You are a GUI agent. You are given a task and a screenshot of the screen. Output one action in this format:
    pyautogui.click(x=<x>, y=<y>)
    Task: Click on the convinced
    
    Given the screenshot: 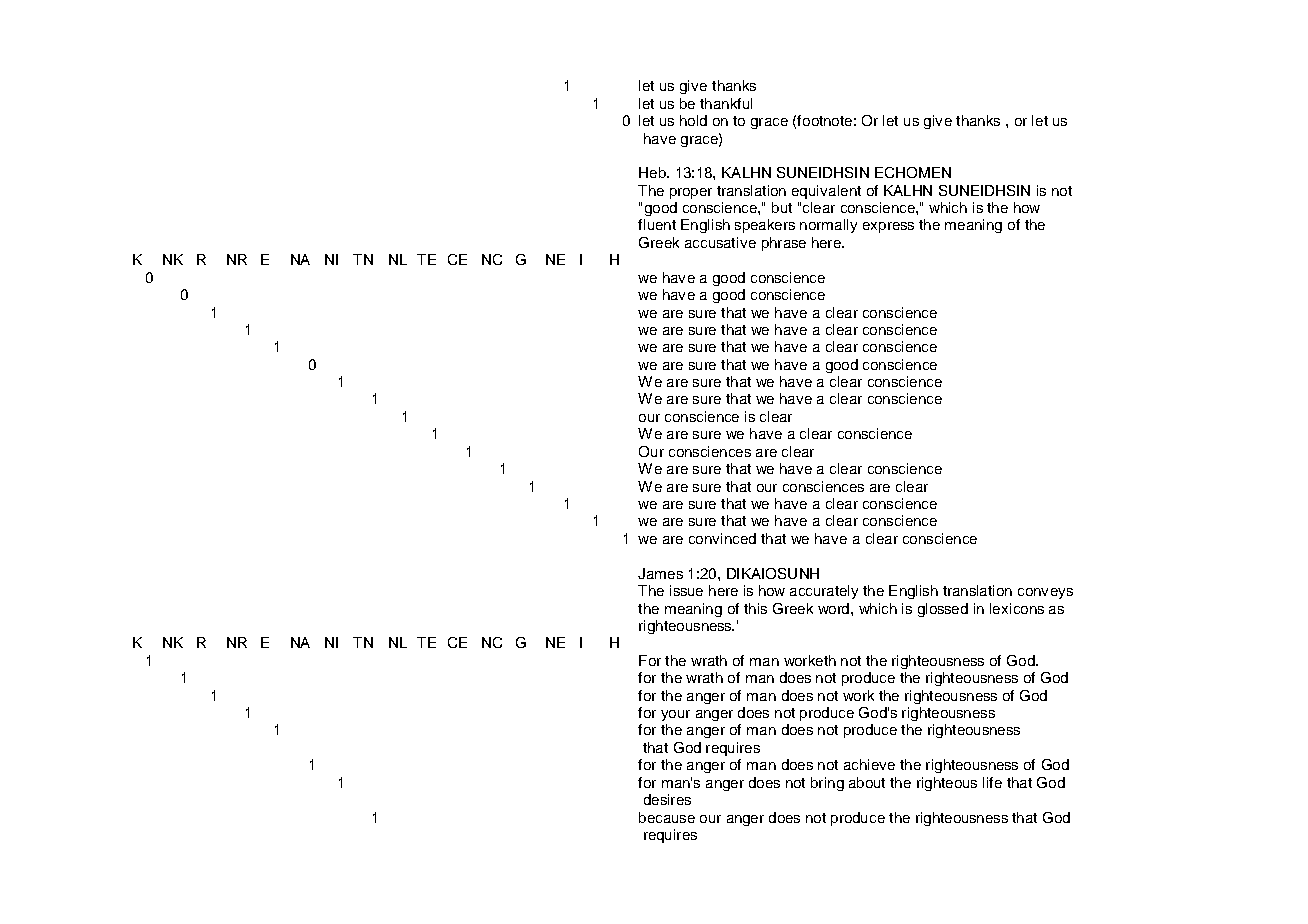 What is the action you would take?
    pyautogui.click(x=722, y=538)
